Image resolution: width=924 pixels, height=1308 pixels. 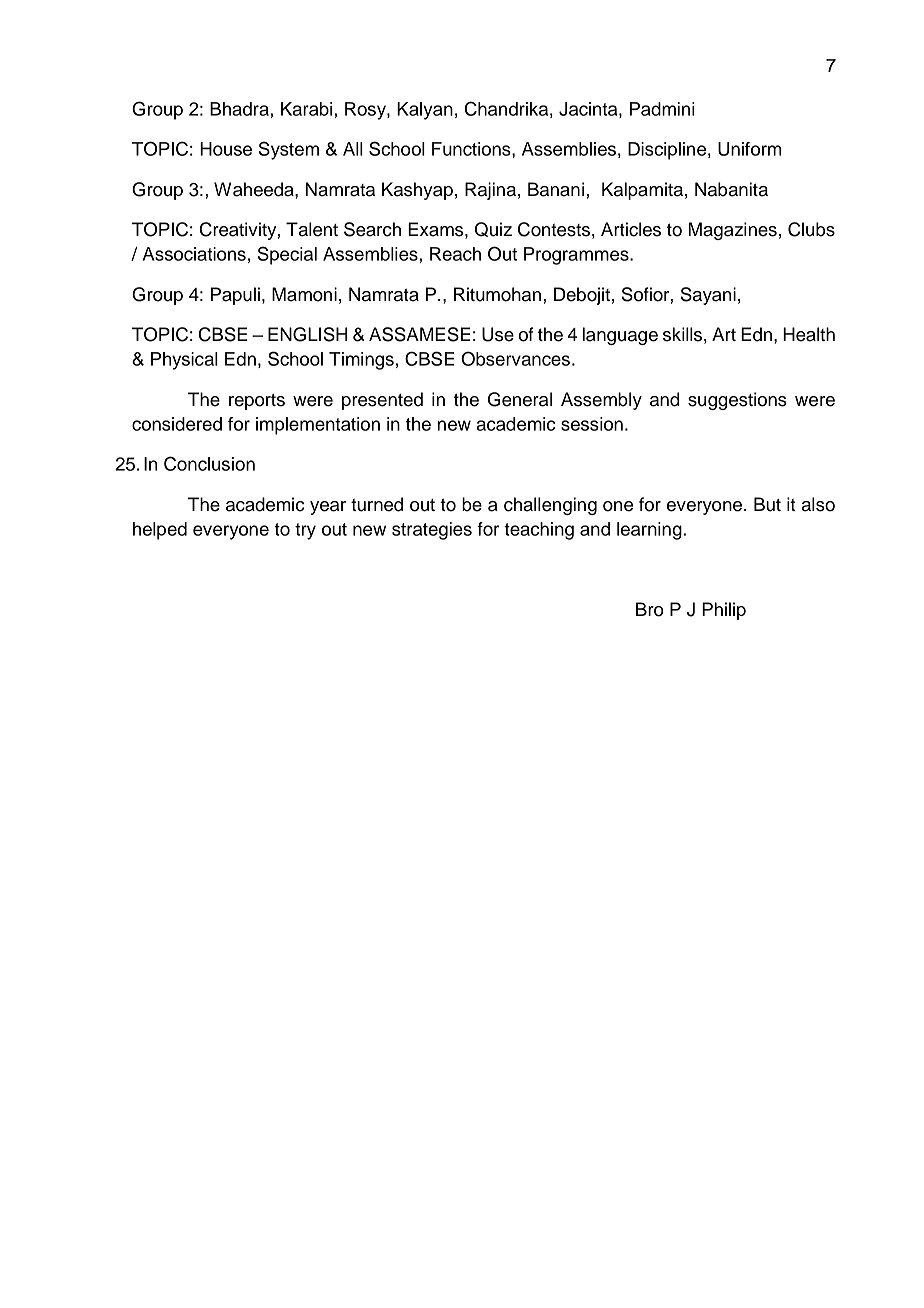 What do you see at coordinates (305, 531) in the image?
I see `try` at bounding box center [305, 531].
